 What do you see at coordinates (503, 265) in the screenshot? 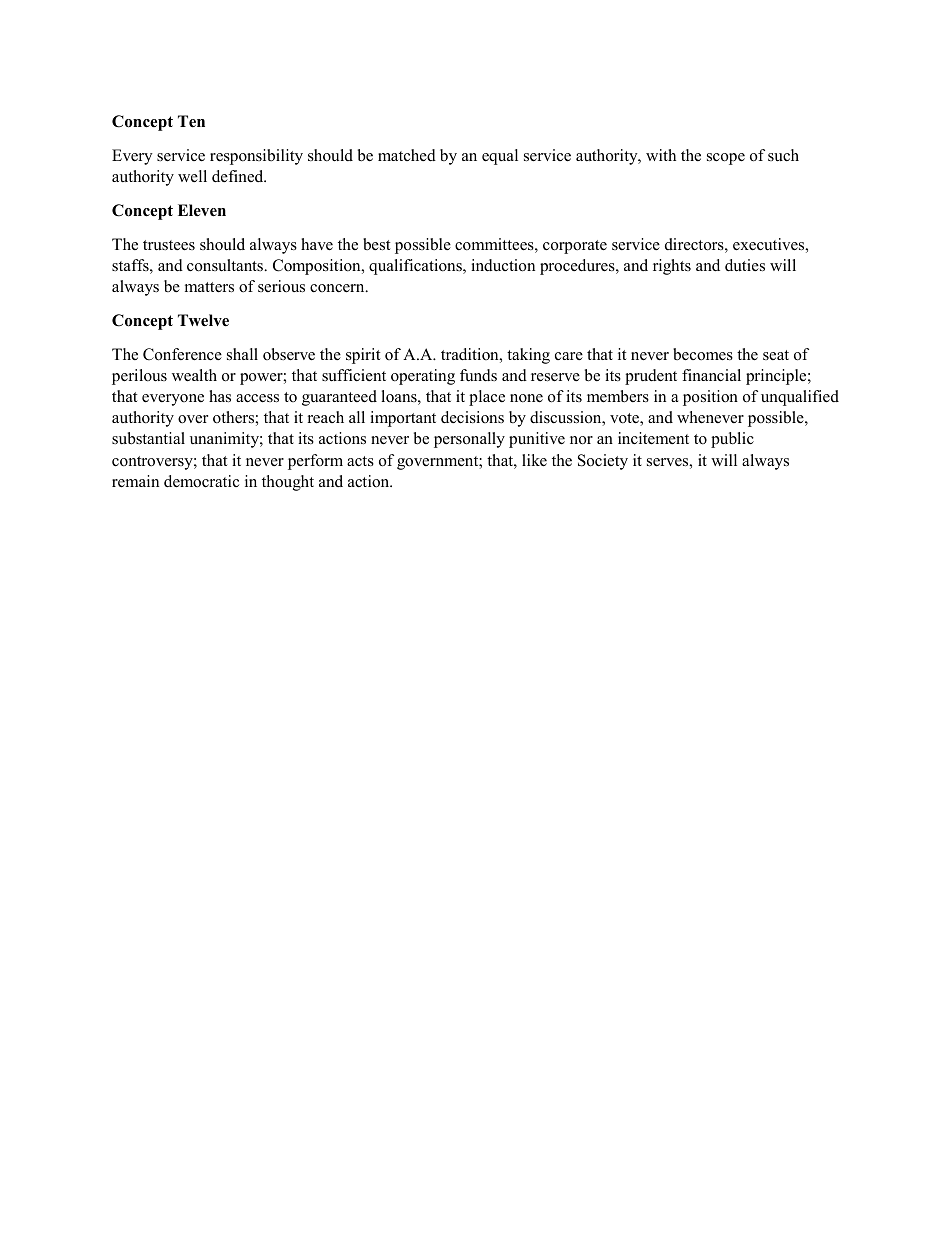
I see `induction` at bounding box center [503, 265].
